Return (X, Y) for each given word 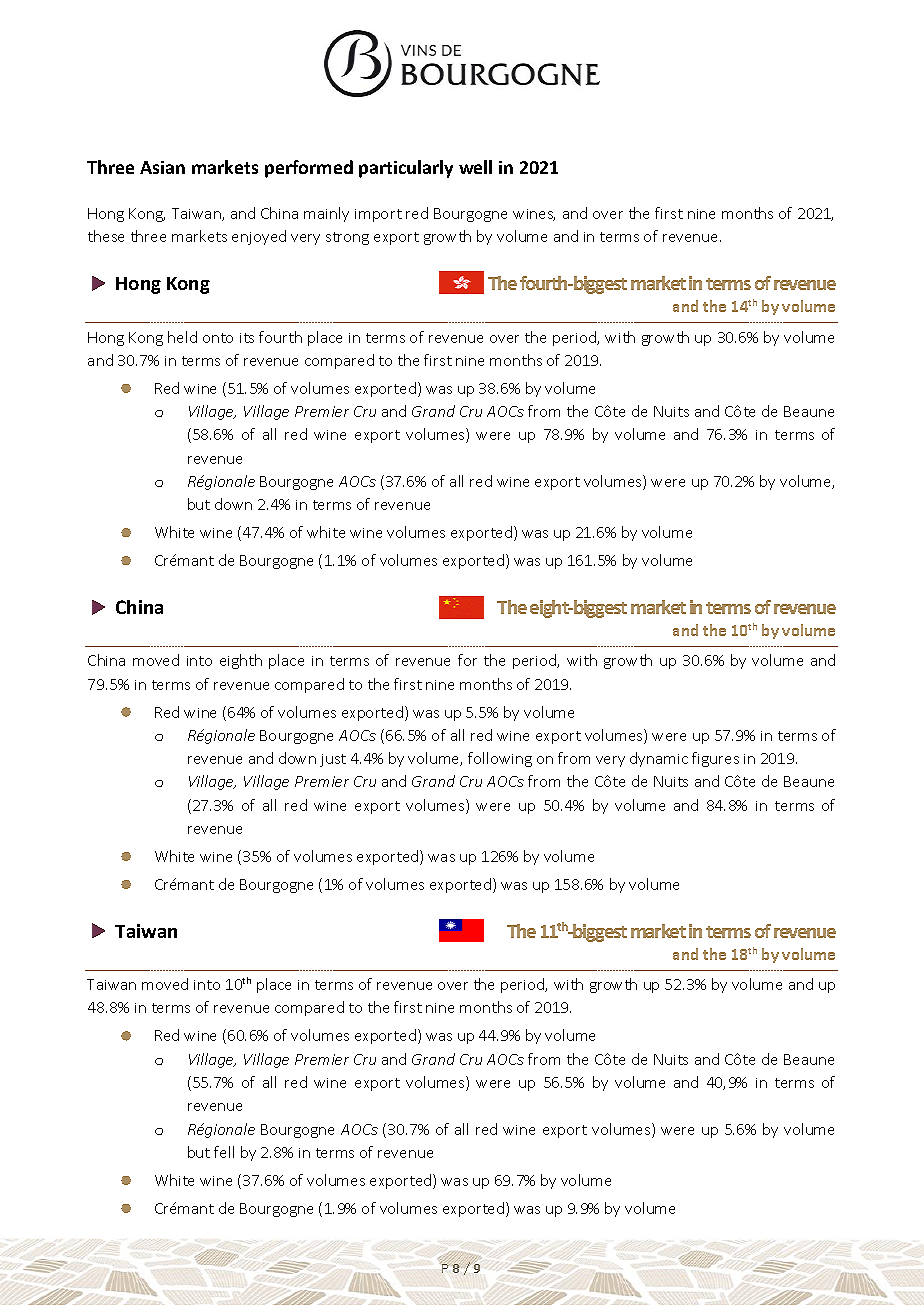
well (475, 167)
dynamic (659, 759)
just (333, 760)
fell (224, 1152)
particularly (406, 169)
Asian (162, 167)
